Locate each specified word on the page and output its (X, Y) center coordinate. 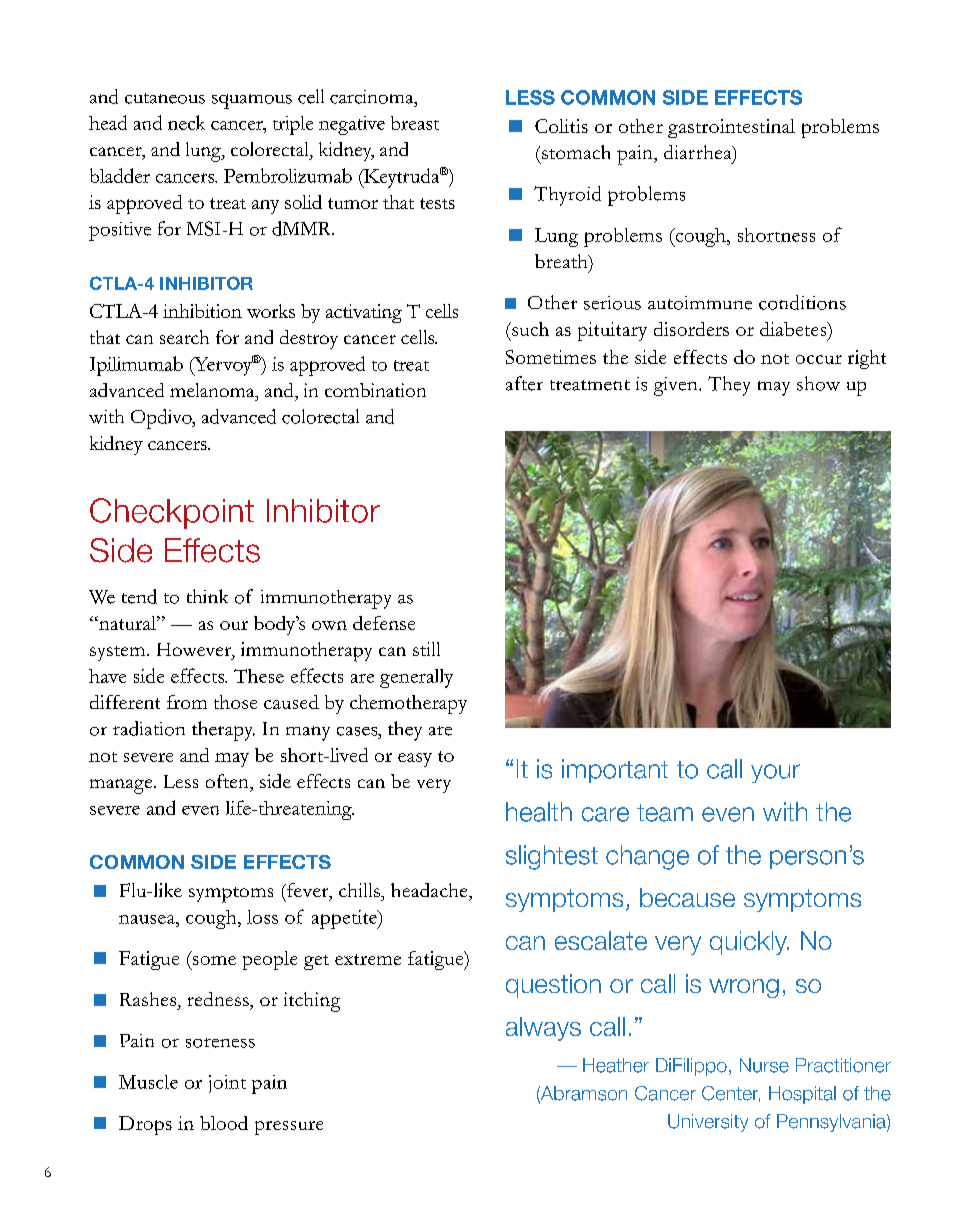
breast (415, 123)
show (818, 383)
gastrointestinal (731, 128)
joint (227, 1084)
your (775, 773)
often (228, 781)
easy (415, 760)
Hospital (802, 1095)
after (524, 383)
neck (186, 122)
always (543, 1029)
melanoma (213, 390)
